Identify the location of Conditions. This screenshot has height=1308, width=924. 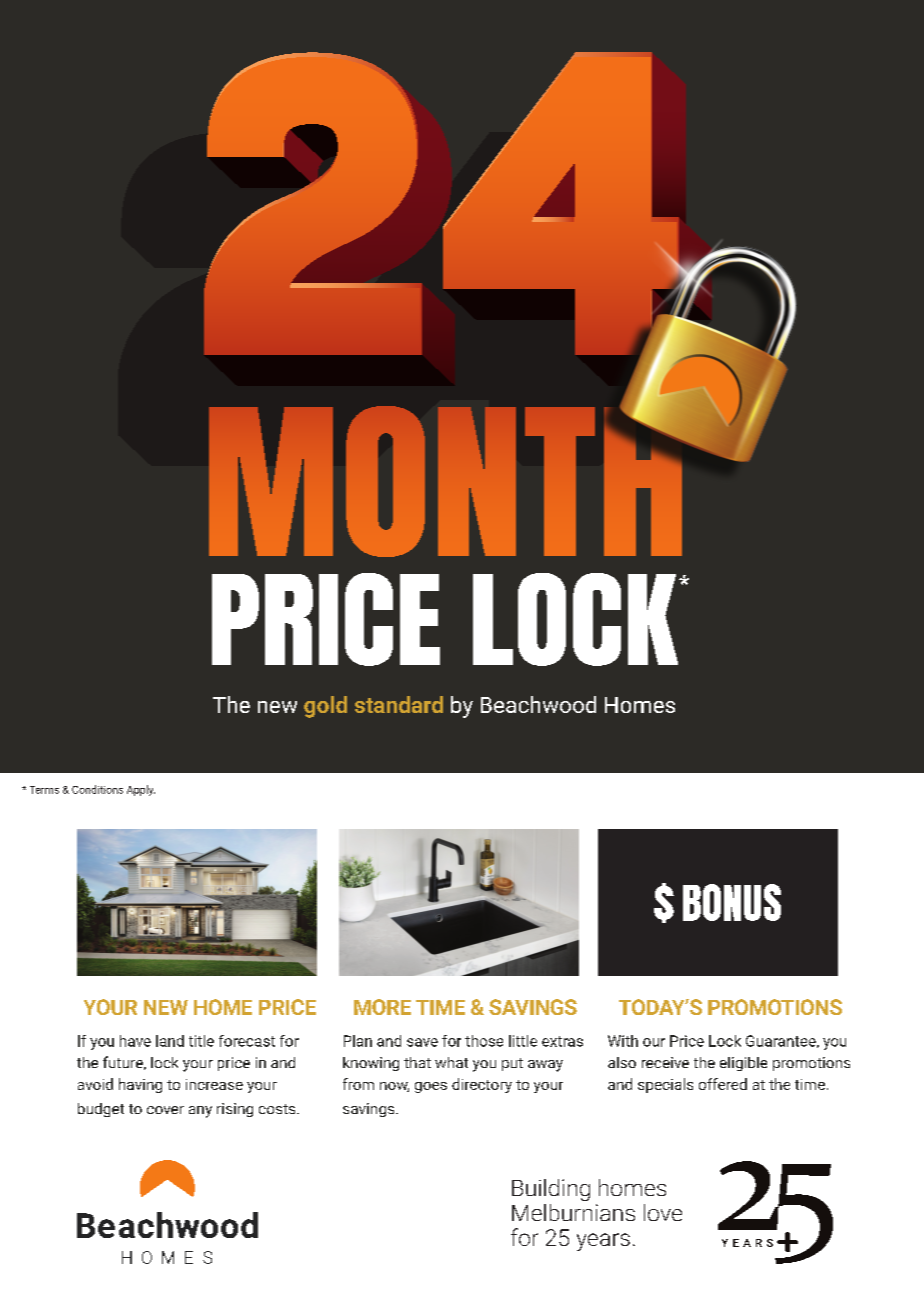
(97, 789).
